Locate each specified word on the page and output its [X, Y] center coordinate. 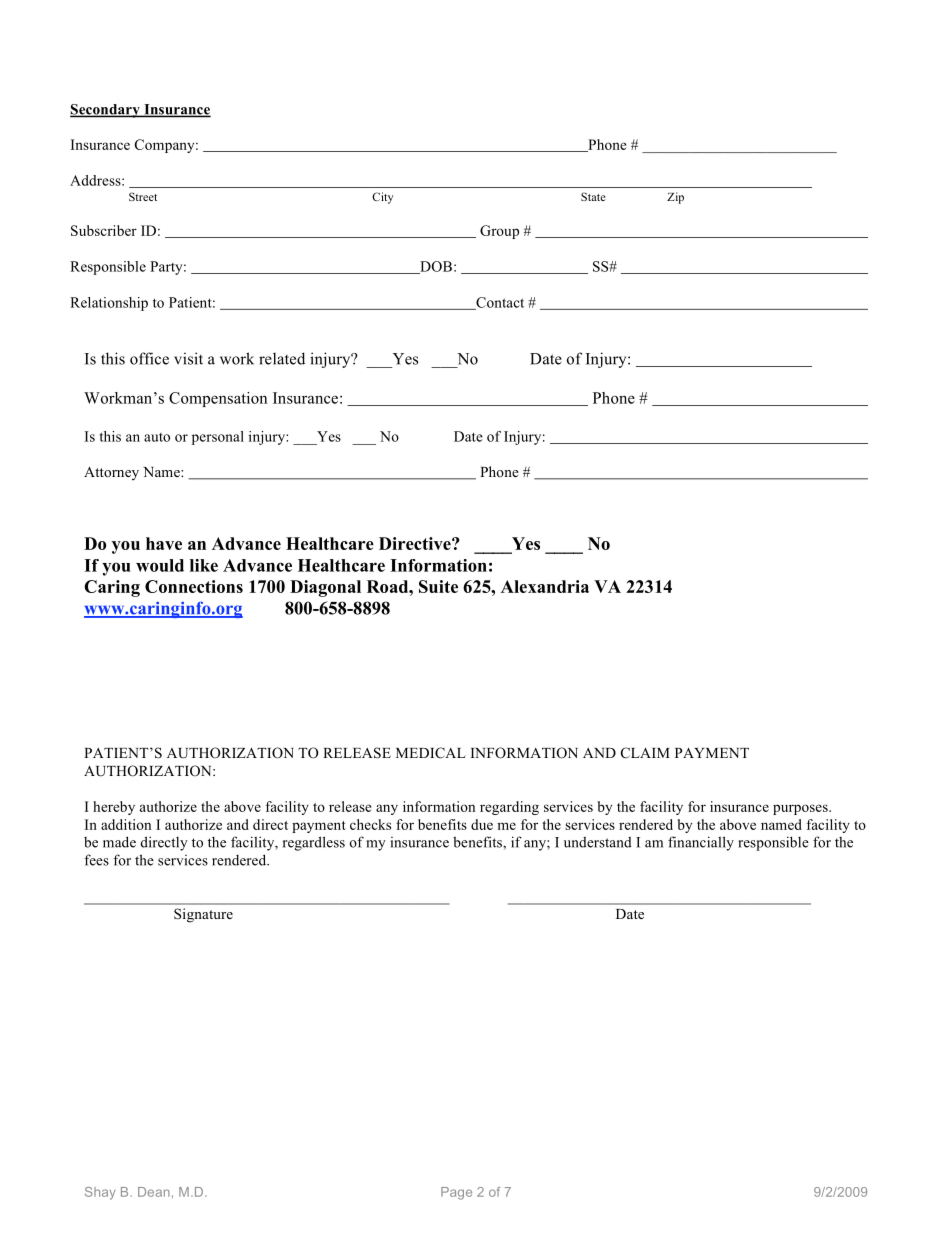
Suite [438, 586]
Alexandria [545, 586]
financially [701, 843]
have [164, 543]
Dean [154, 1192]
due [482, 824]
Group [499, 232]
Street [143, 196]
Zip [675, 198]
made [119, 842]
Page [456, 1193]
